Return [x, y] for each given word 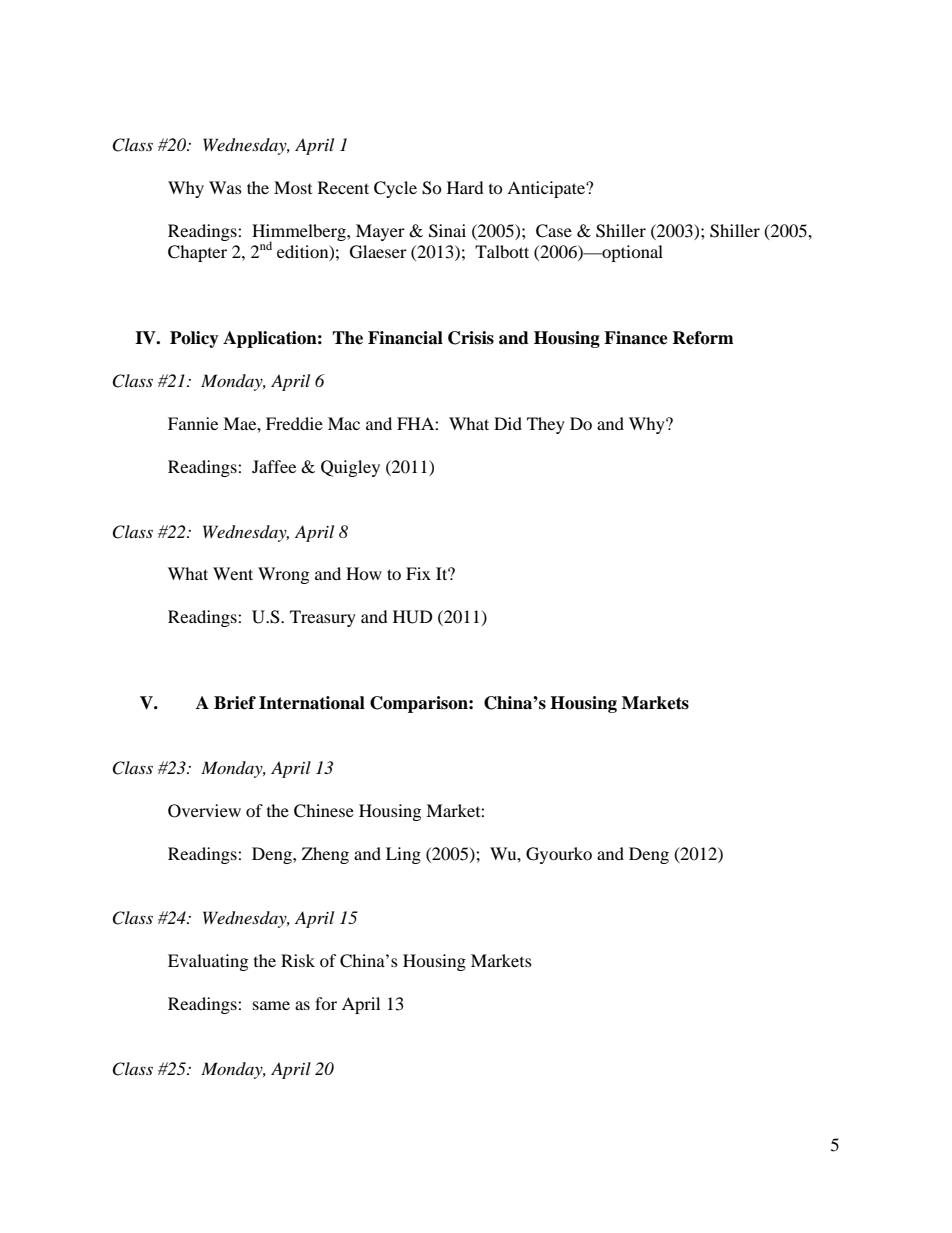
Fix [418, 573]
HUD [413, 617]
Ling [403, 855]
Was [225, 187]
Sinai [447, 231]
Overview [204, 811]
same [271, 1005]
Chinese [324, 811]
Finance [636, 338]
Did [508, 423]
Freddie [294, 423]
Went [233, 573]
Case [554, 231]
